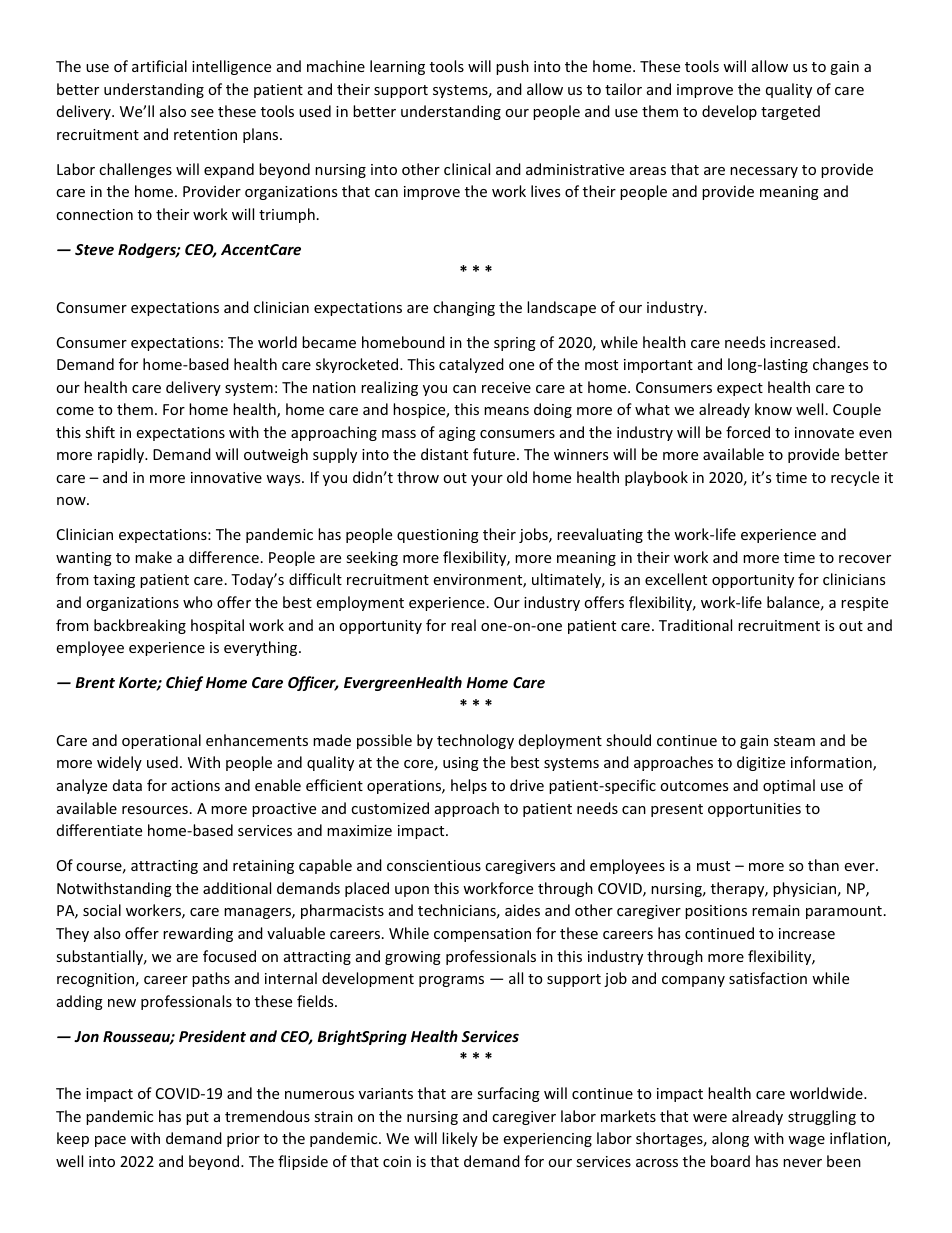 The width and height of the screenshot is (952, 1233). I want to click on likely, so click(460, 1139).
